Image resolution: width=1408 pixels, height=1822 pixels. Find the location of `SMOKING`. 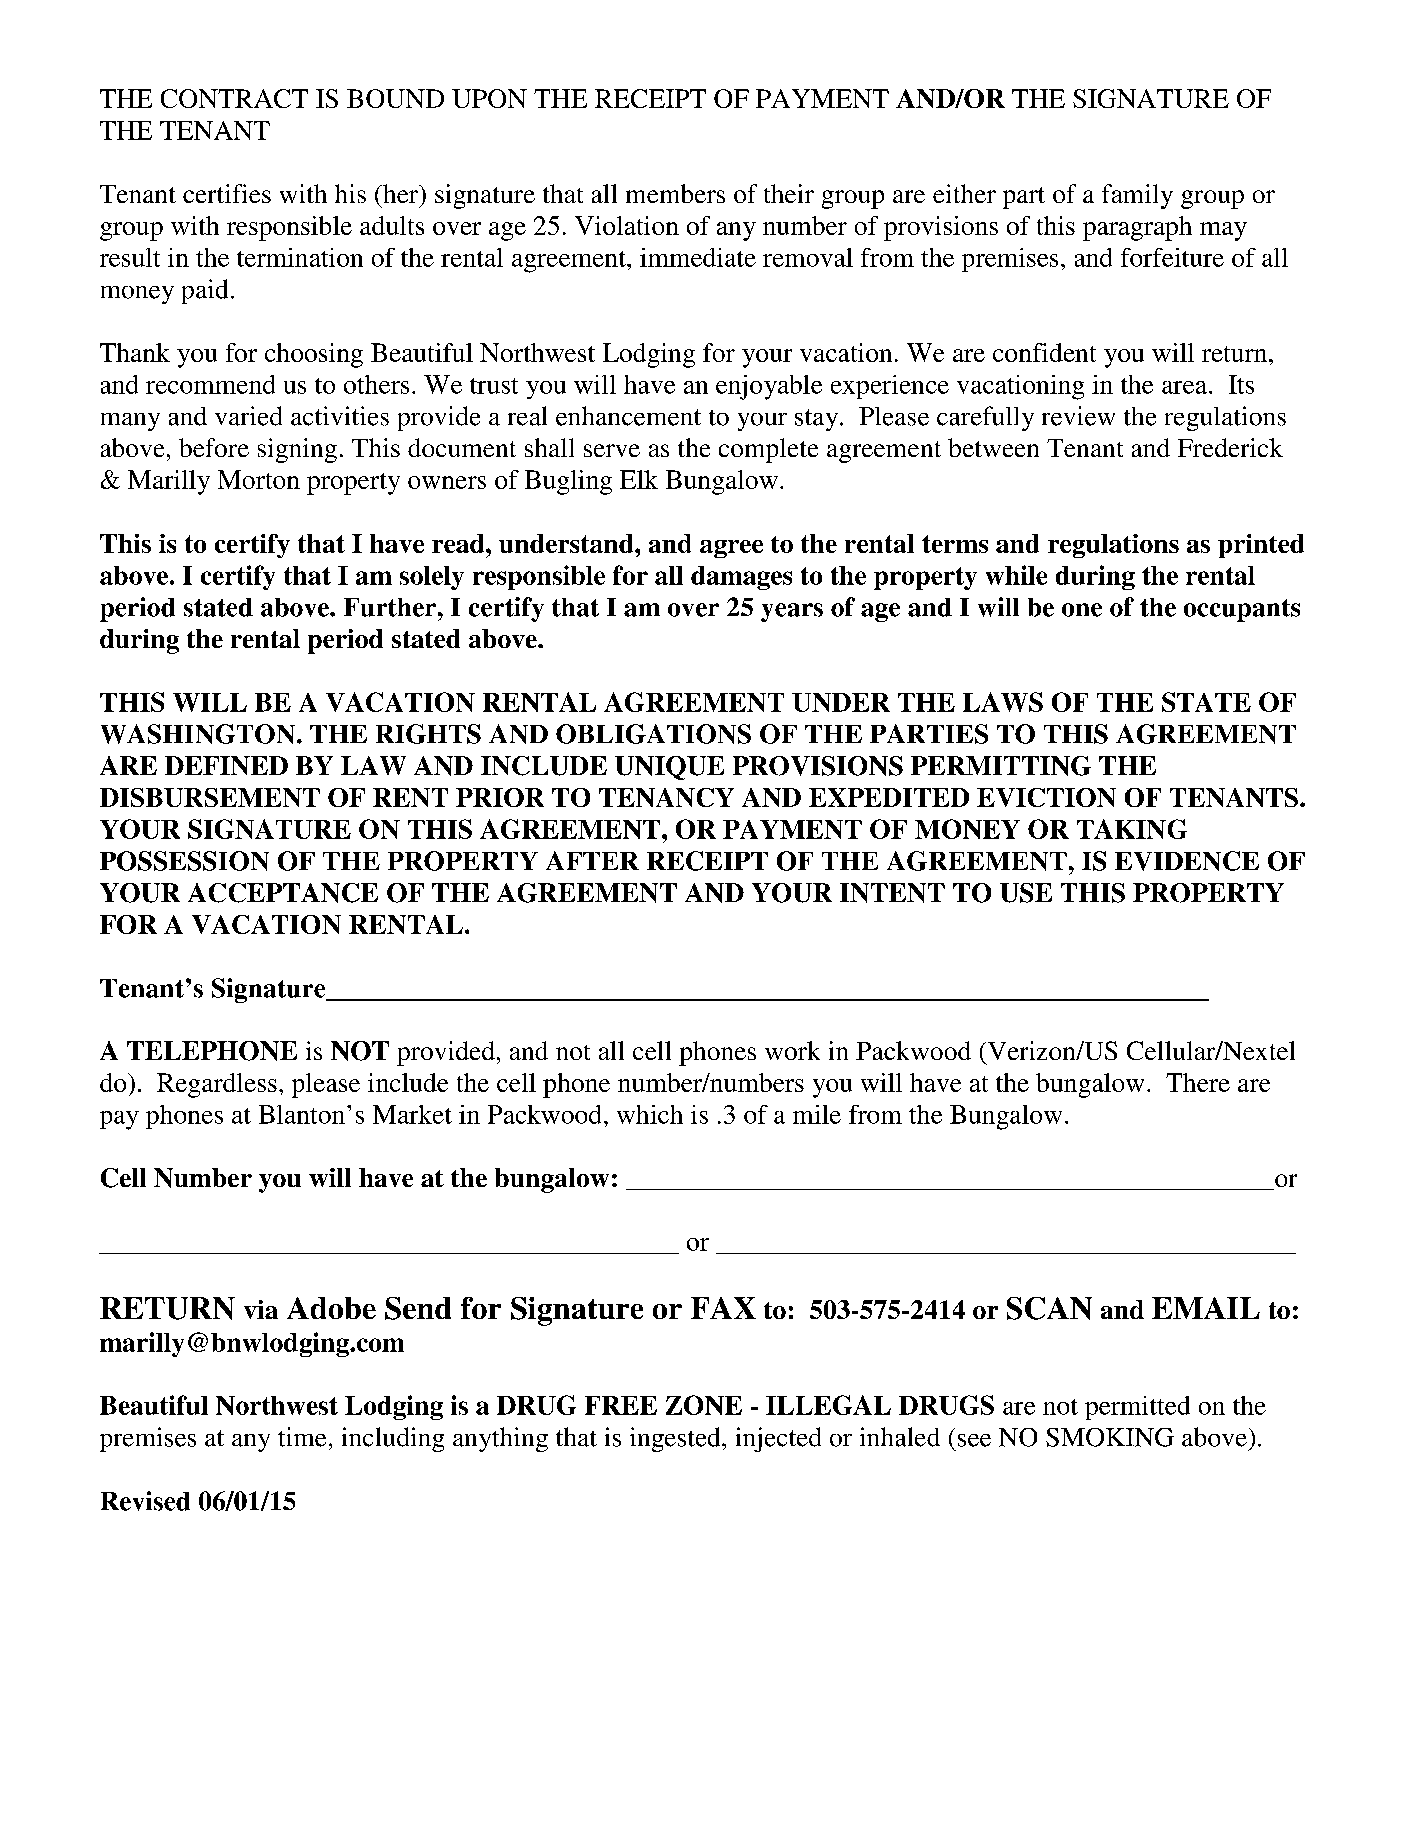

SMOKING is located at coordinates (1110, 1437).
